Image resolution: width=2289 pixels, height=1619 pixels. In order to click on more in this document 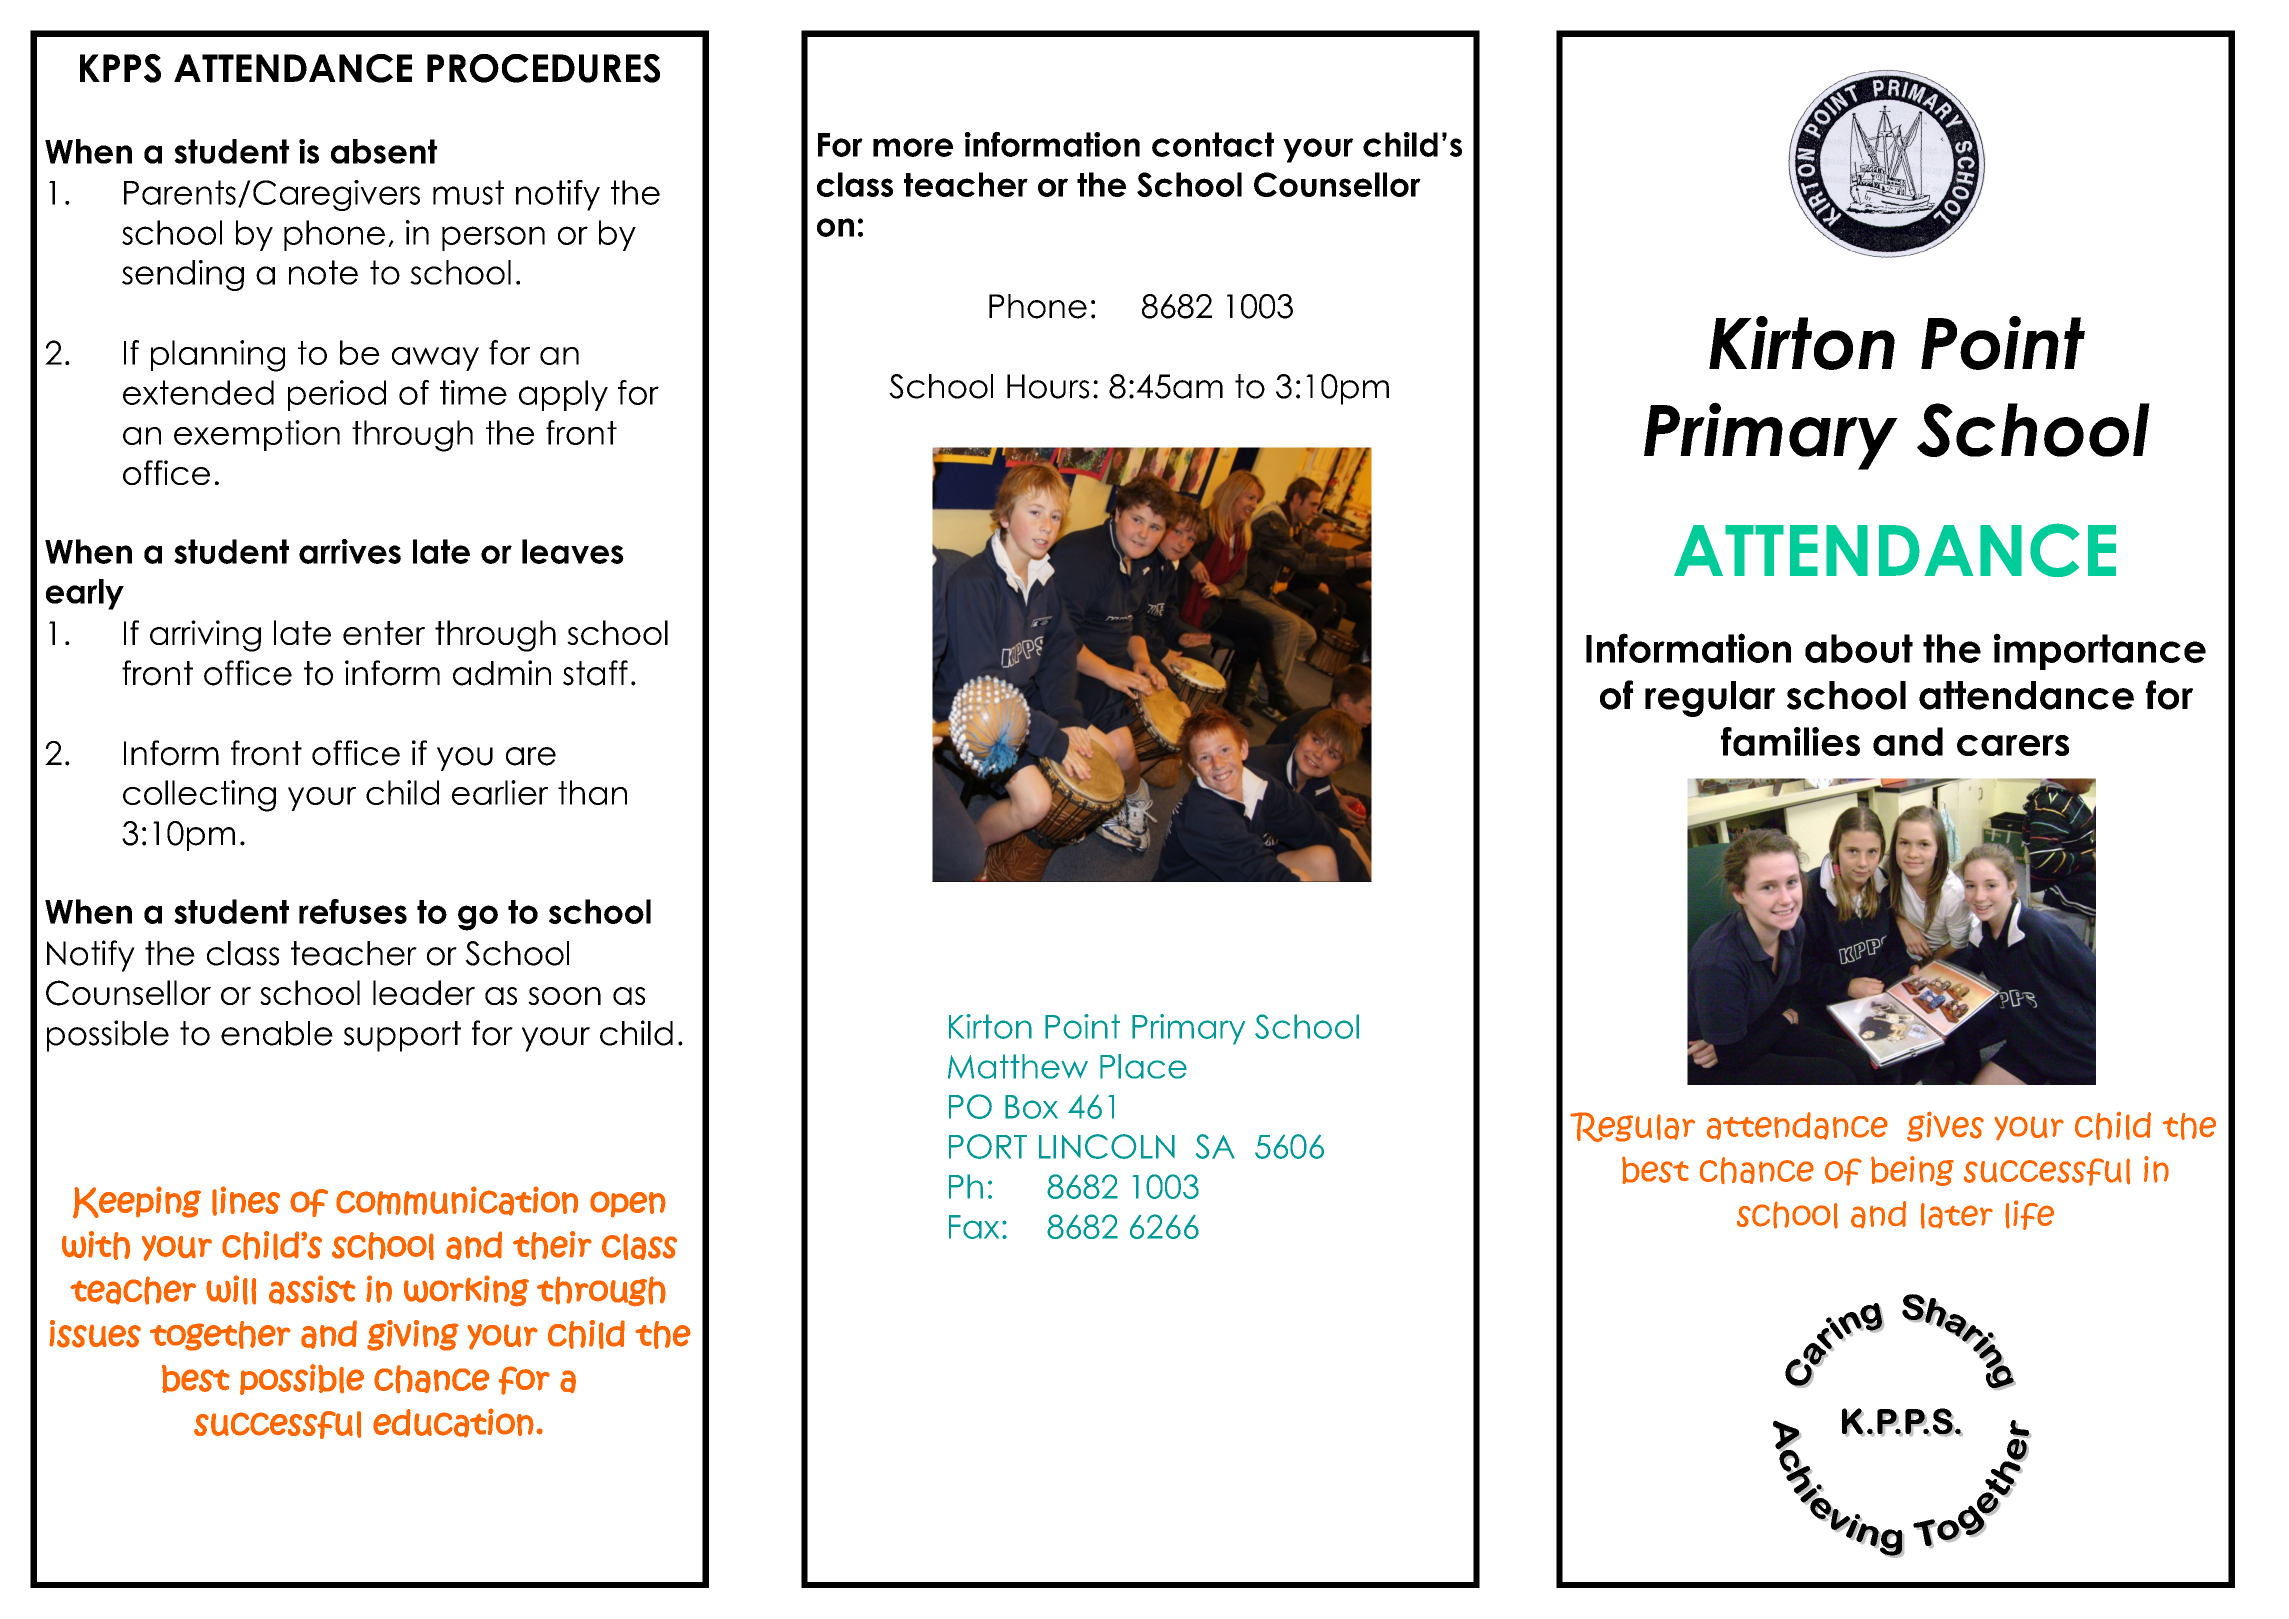, I will do `click(913, 147)`.
